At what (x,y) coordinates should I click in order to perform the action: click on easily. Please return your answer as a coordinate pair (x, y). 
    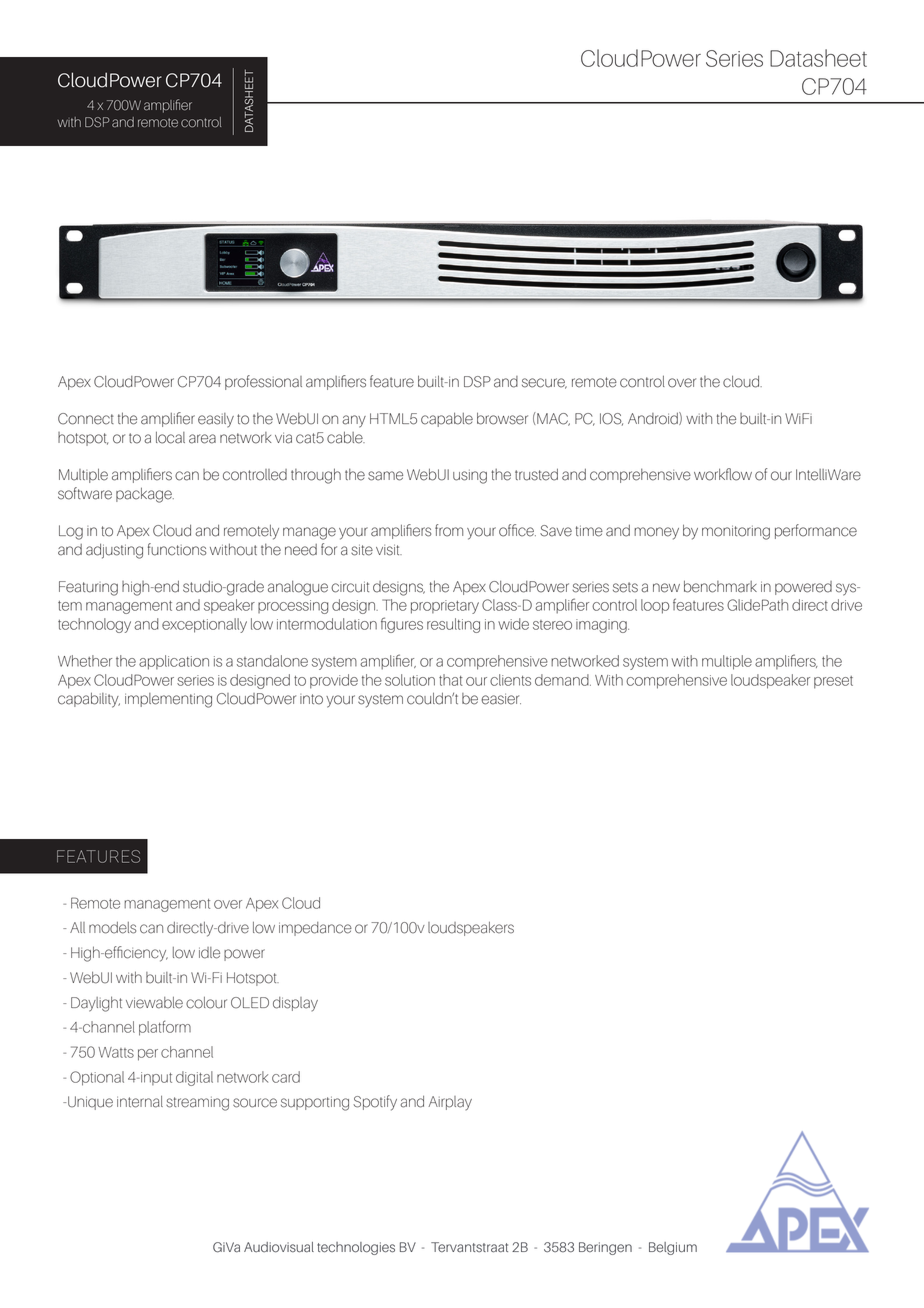
    Looking at the image, I should click on (216, 420).
